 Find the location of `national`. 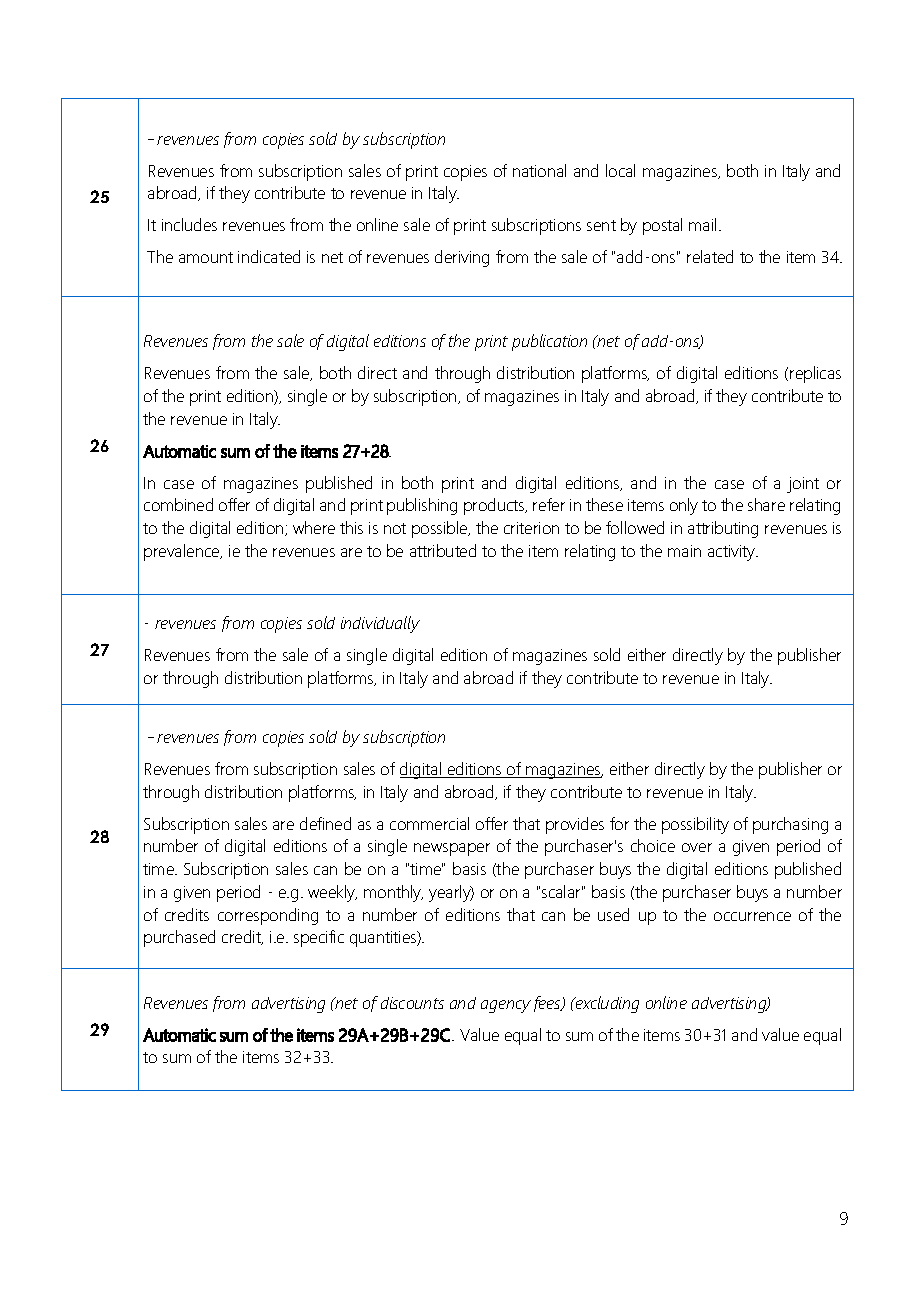

national is located at coordinates (539, 170).
